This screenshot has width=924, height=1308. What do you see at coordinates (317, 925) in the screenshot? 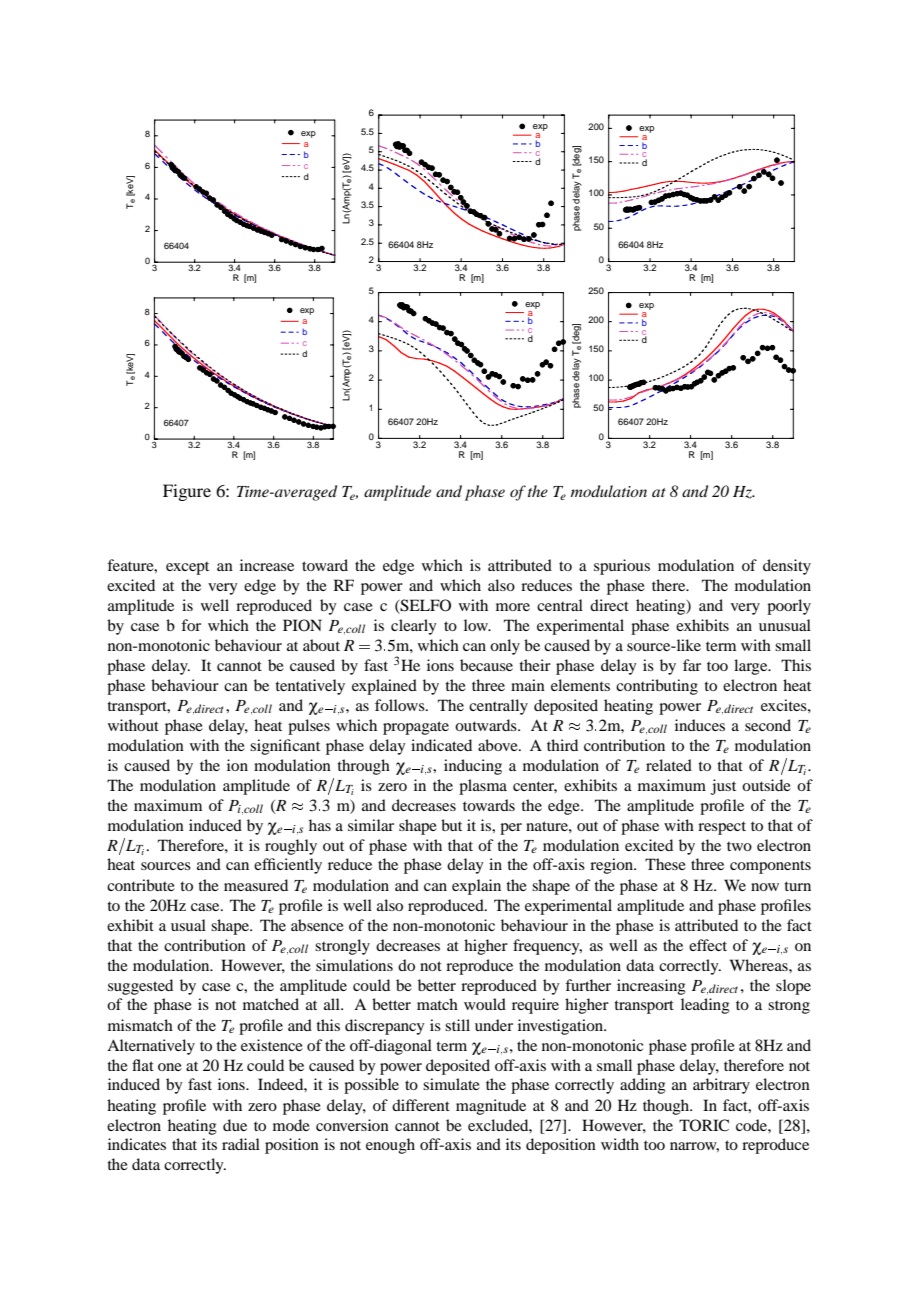
I see `absence` at bounding box center [317, 925].
